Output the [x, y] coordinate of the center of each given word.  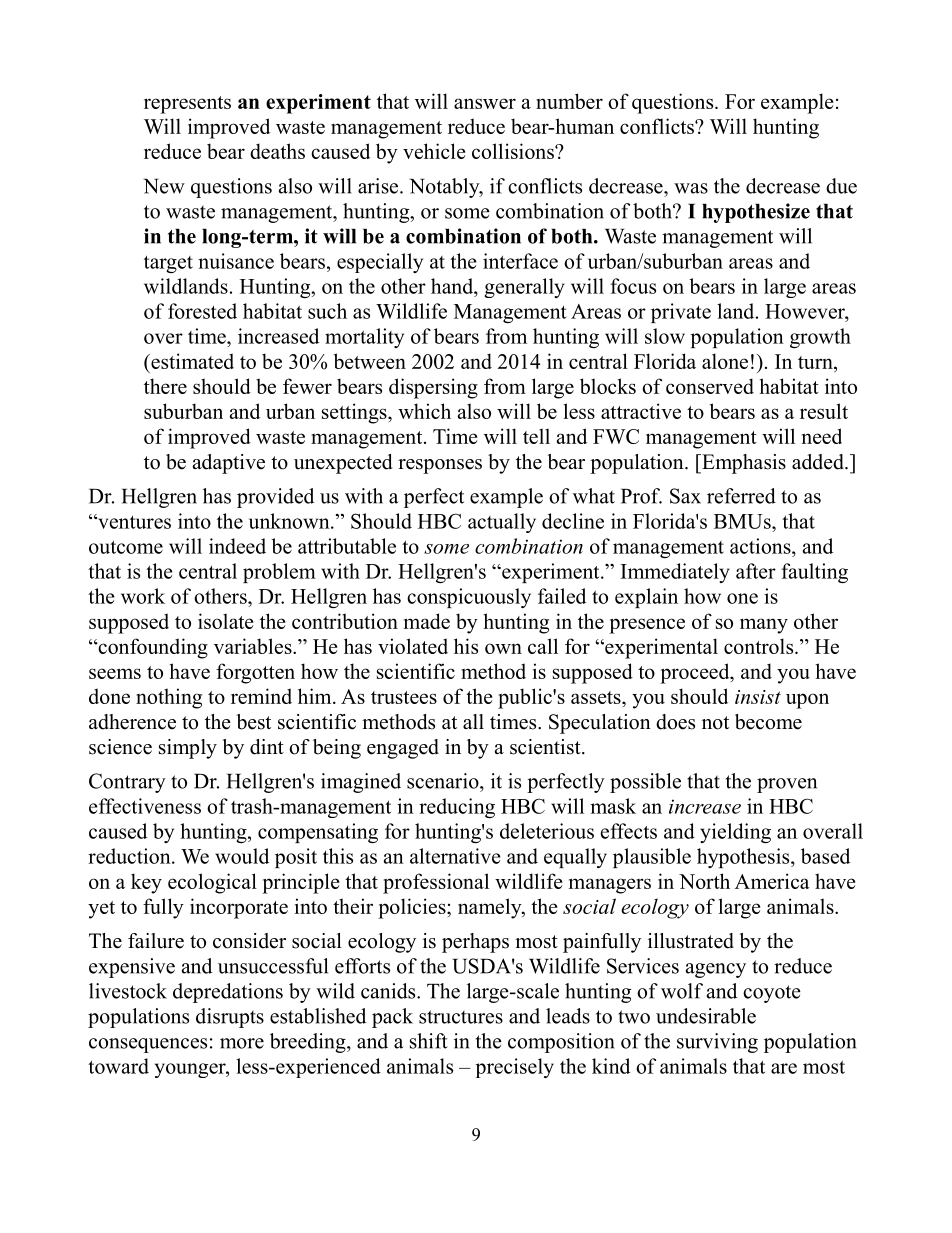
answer [485, 103]
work [143, 596]
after [756, 571]
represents [187, 105]
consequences [148, 1045]
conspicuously [469, 598]
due [841, 186]
